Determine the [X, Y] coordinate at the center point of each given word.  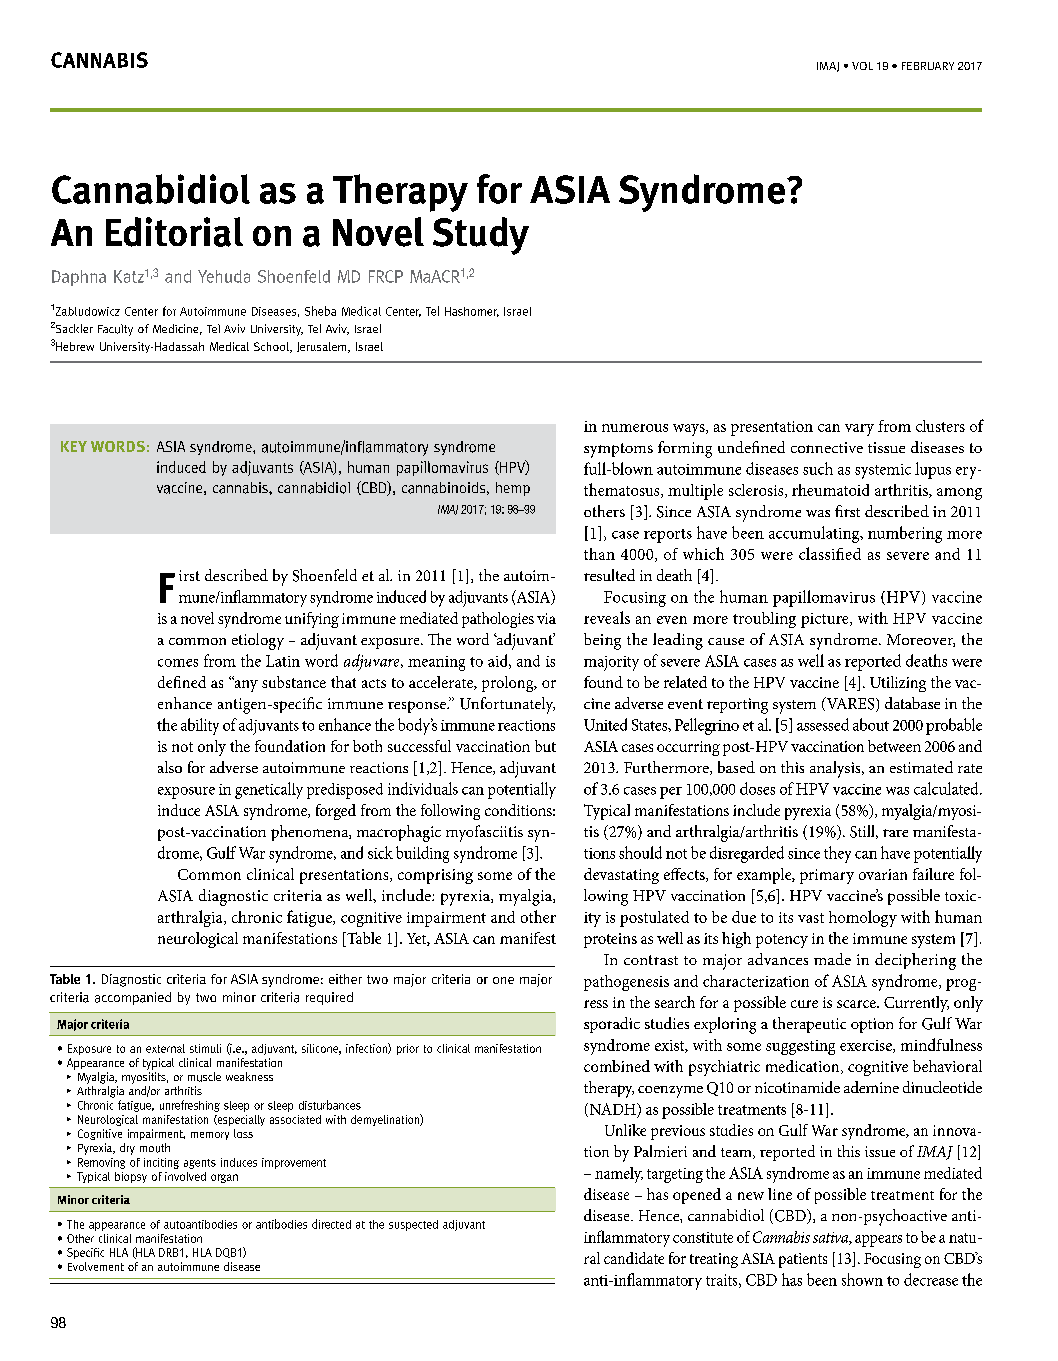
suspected [413, 1225]
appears [878, 1241]
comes [178, 663]
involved [185, 1176]
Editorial [174, 232]
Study [481, 236]
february [928, 66]
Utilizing [898, 684]
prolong [509, 684]
